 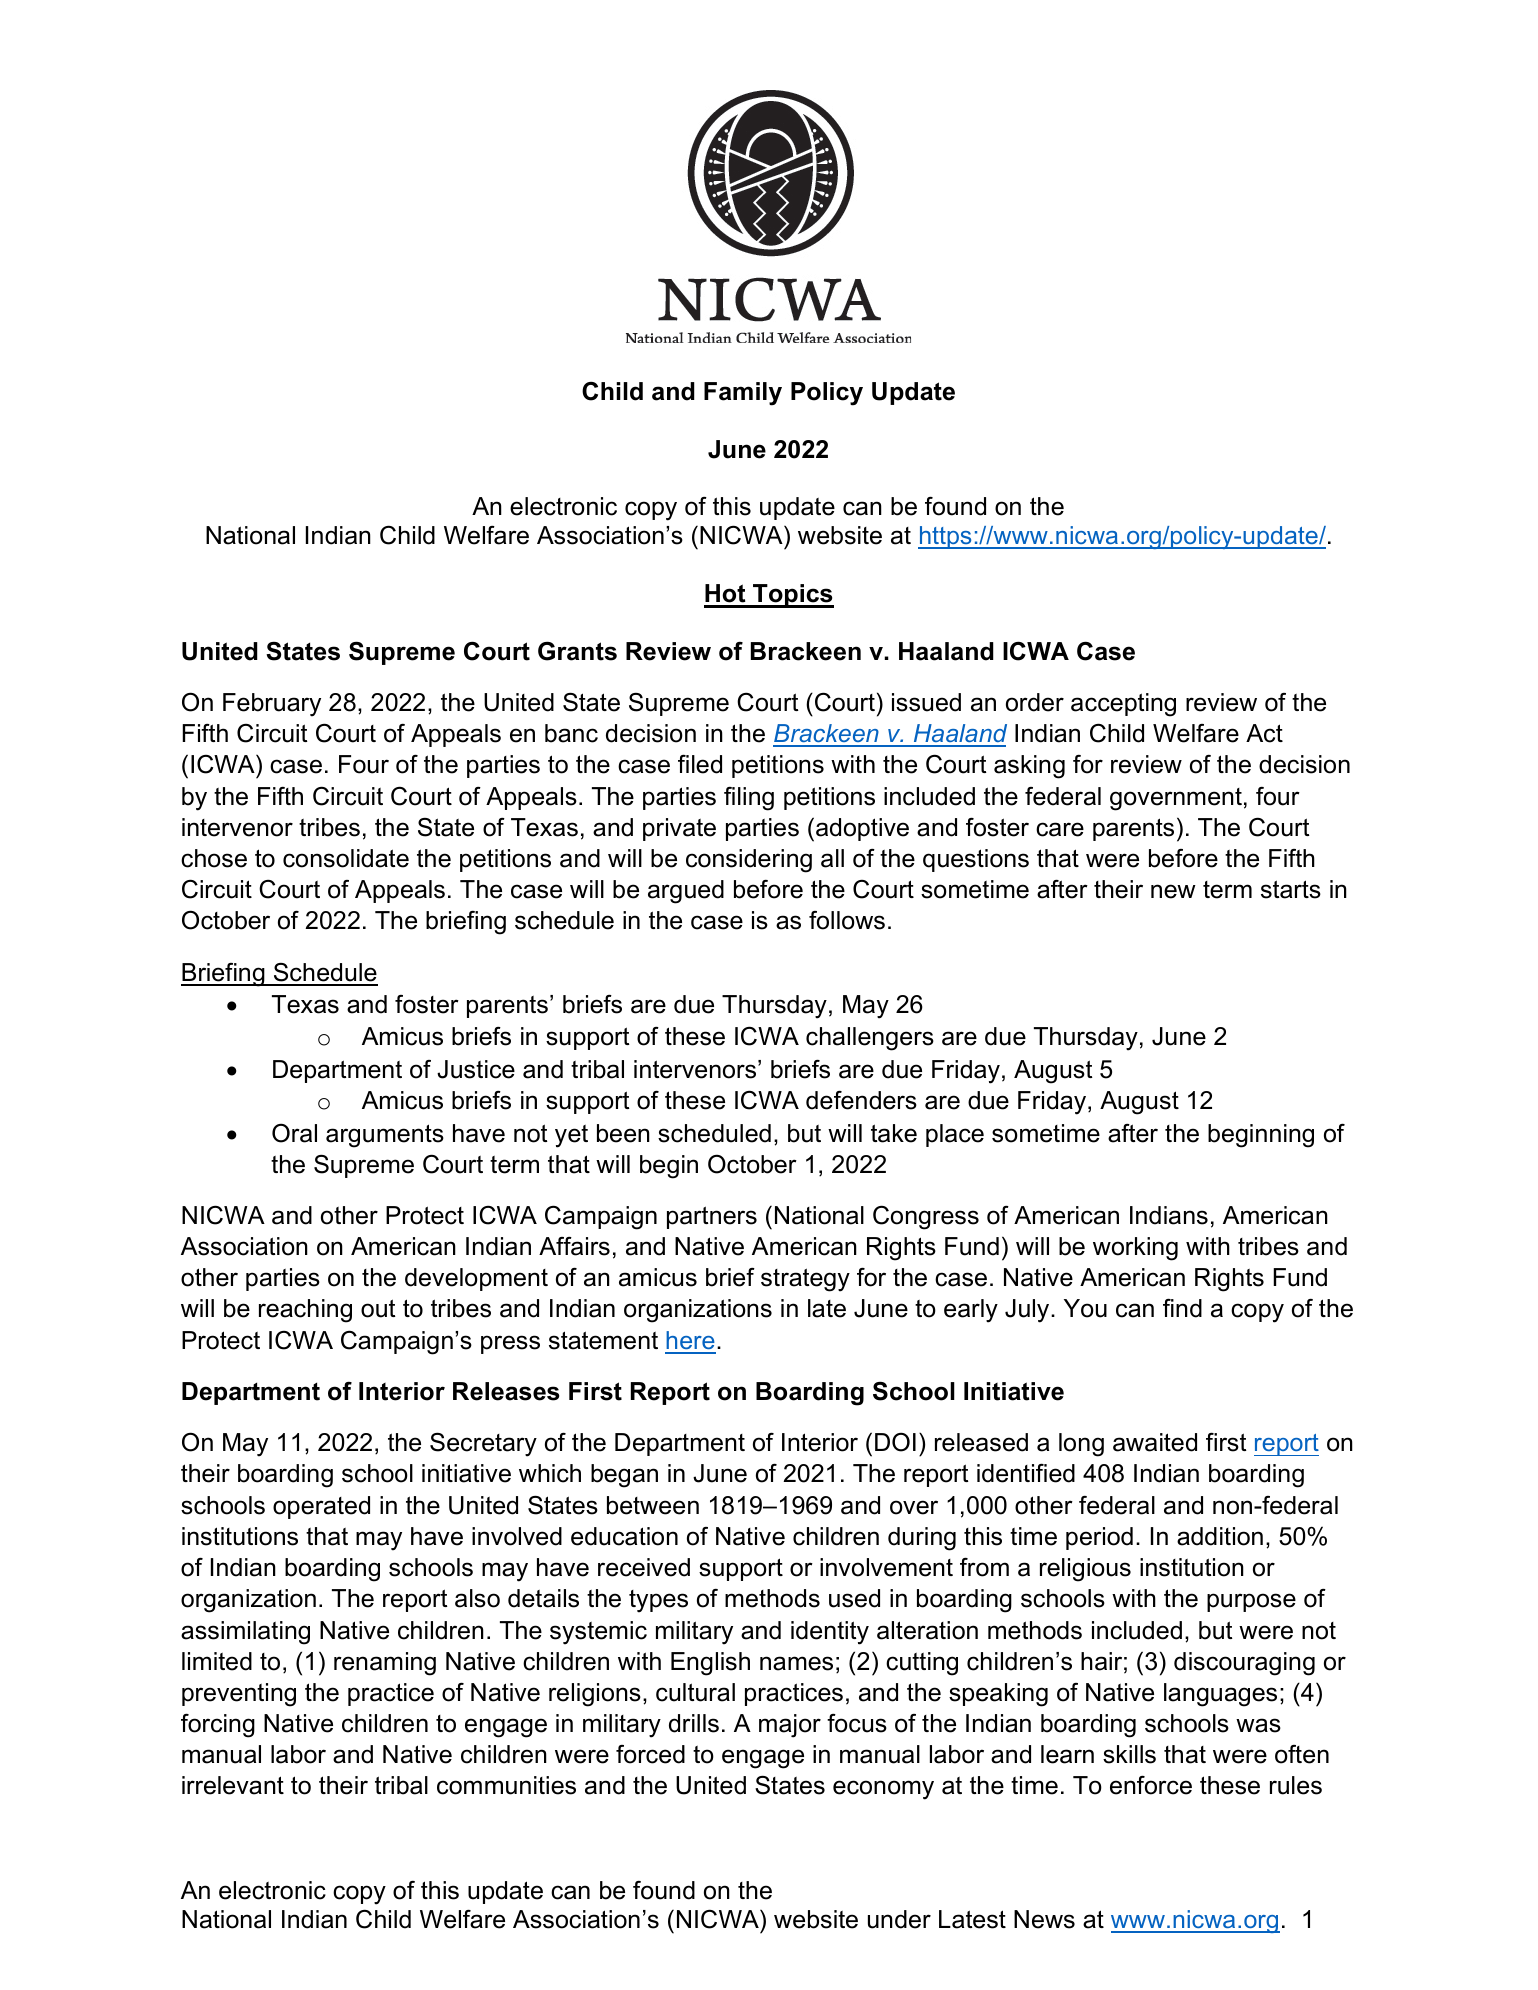 I want to click on accepting, so click(x=1123, y=705).
